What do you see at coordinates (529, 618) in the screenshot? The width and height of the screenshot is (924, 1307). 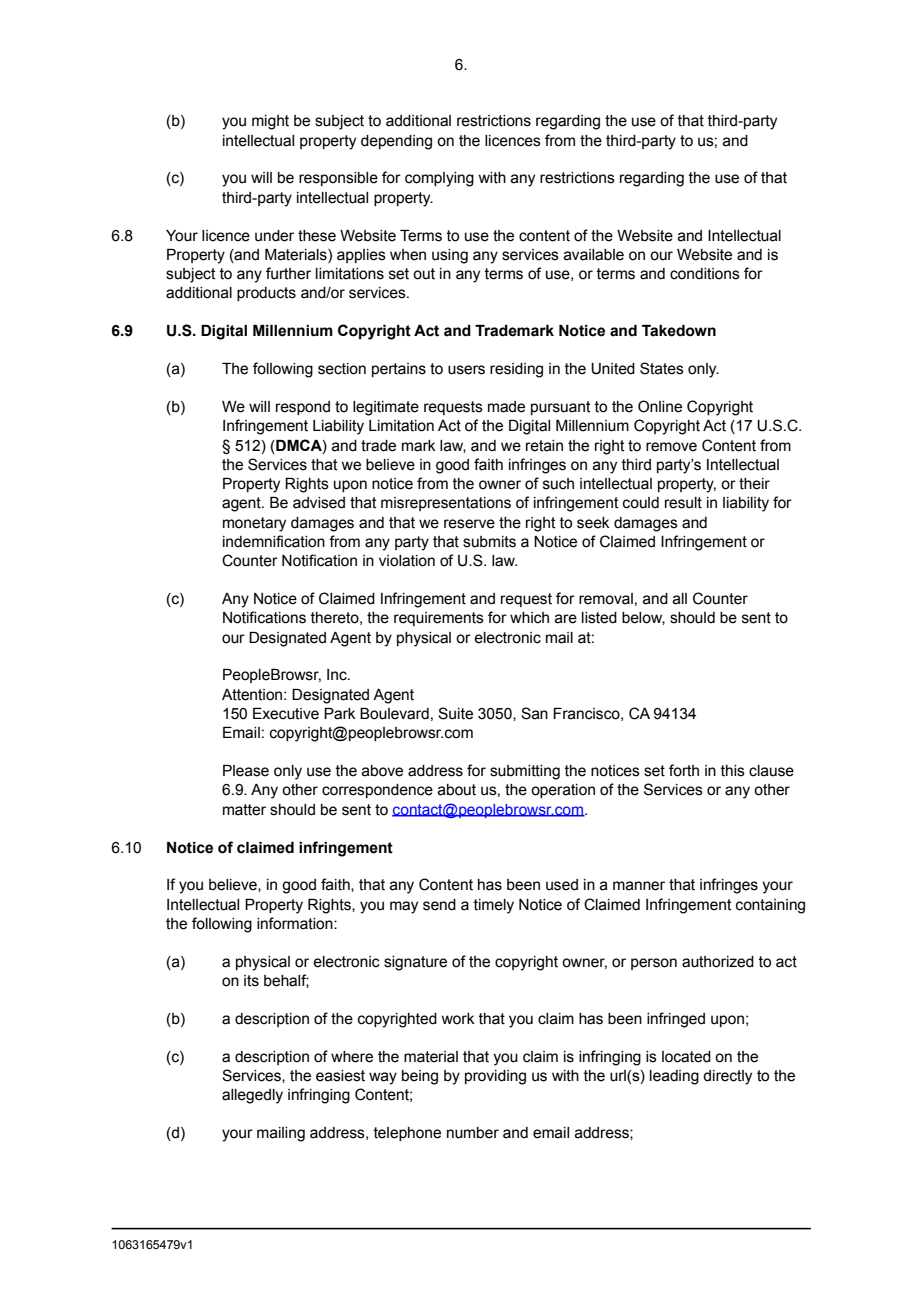 I see `which` at bounding box center [529, 618].
